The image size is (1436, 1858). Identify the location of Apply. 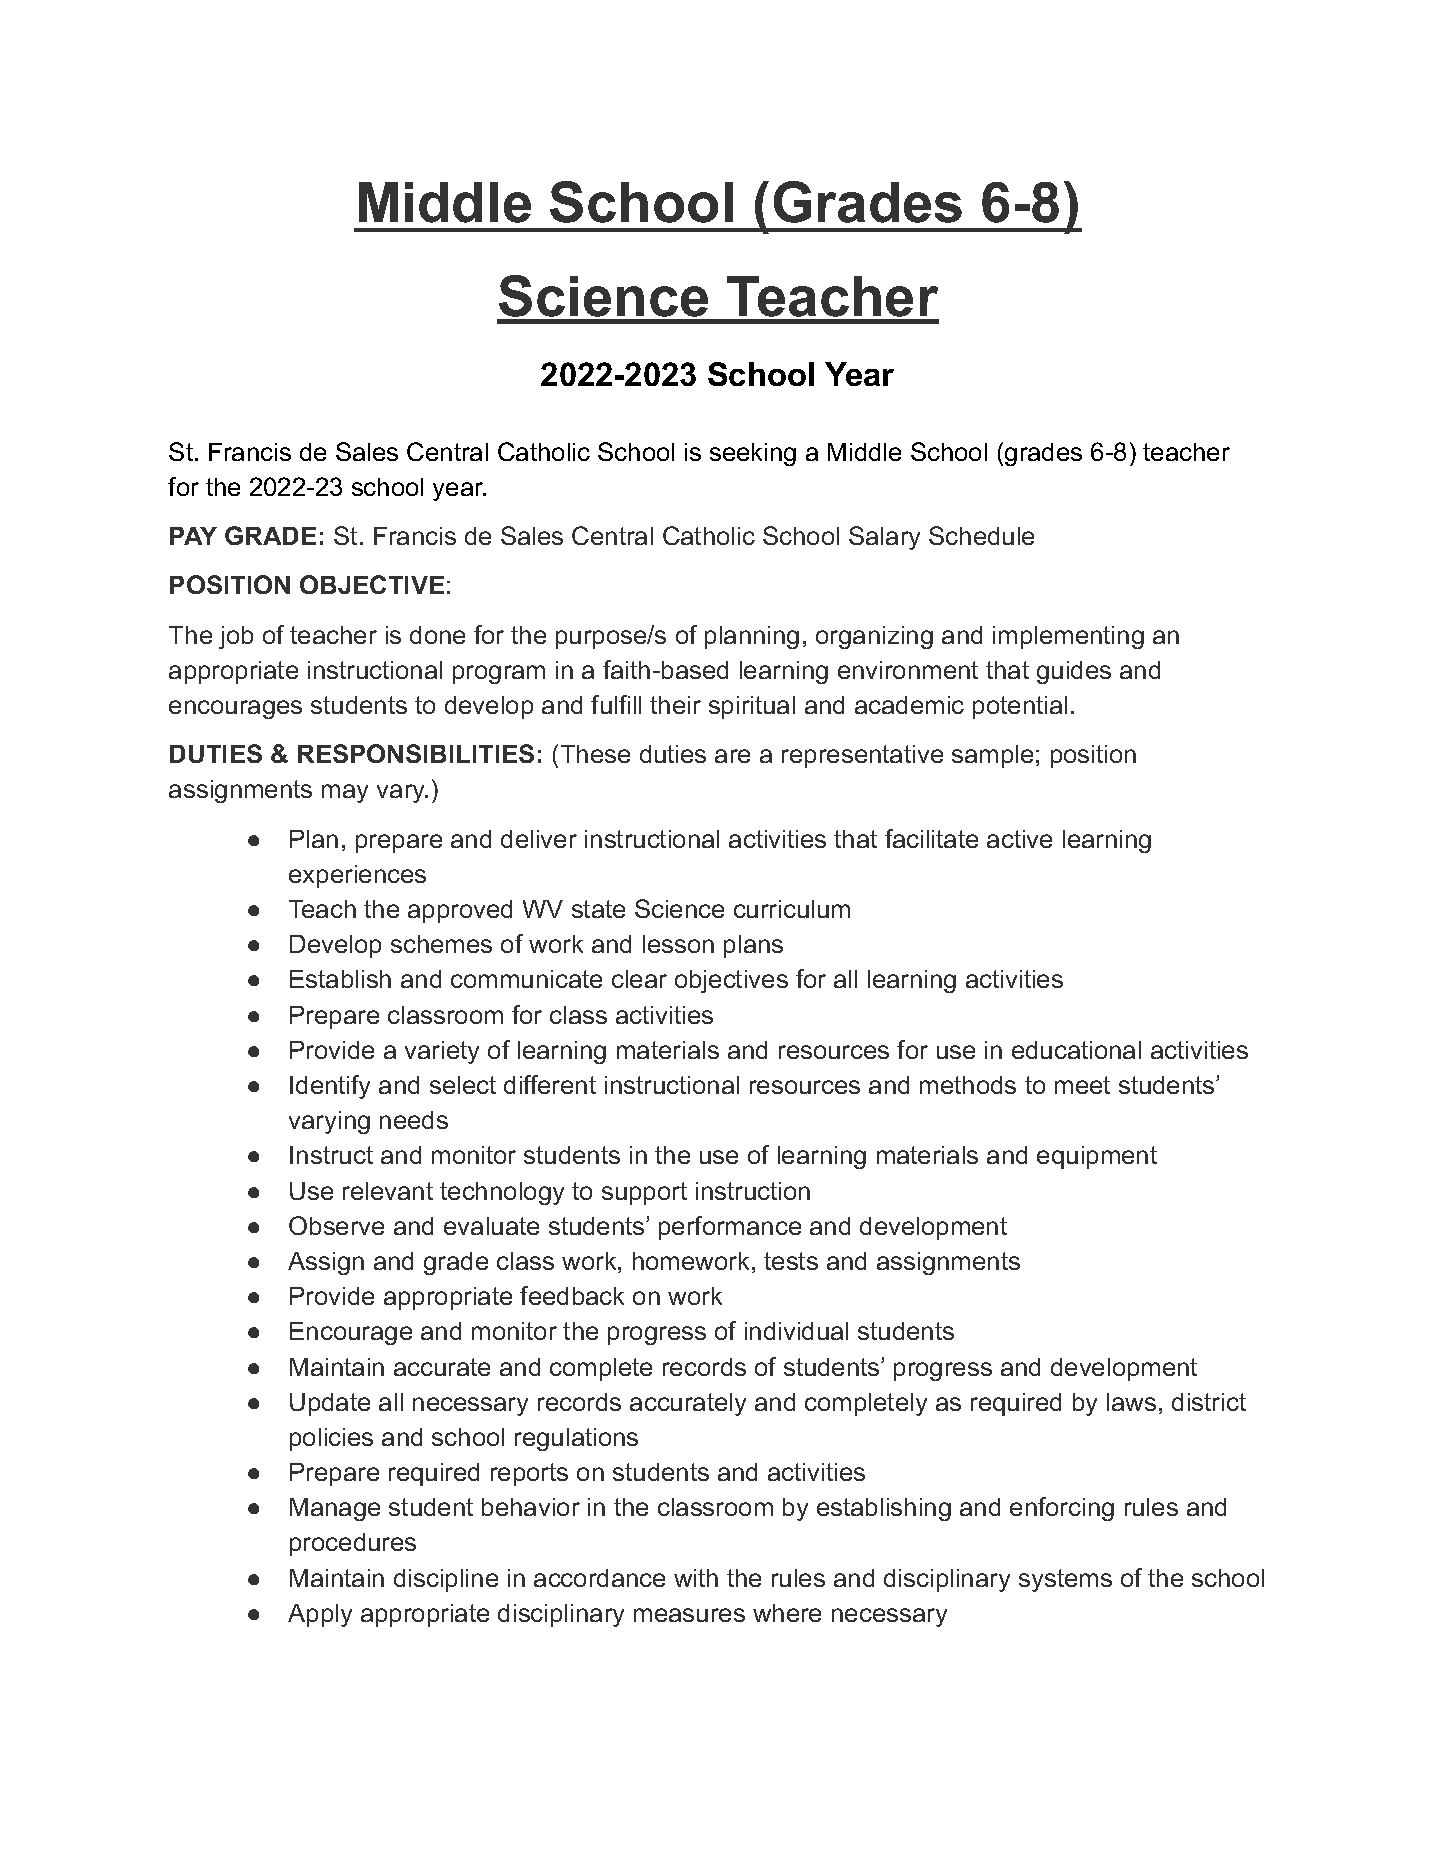
(320, 1615).
